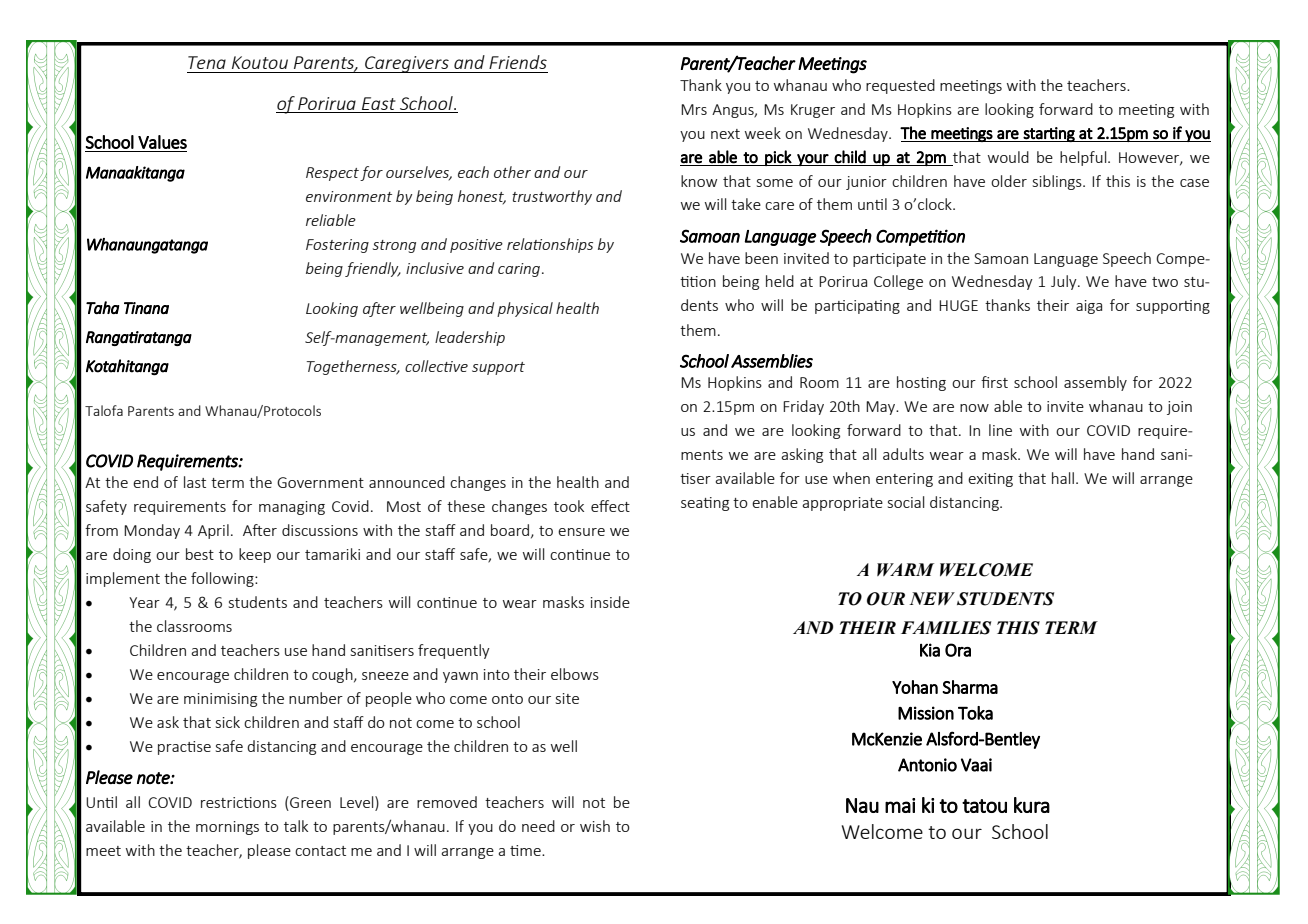 This screenshot has width=1308, height=924. Describe the element at coordinates (195, 482) in the screenshot. I see `last` at that location.
